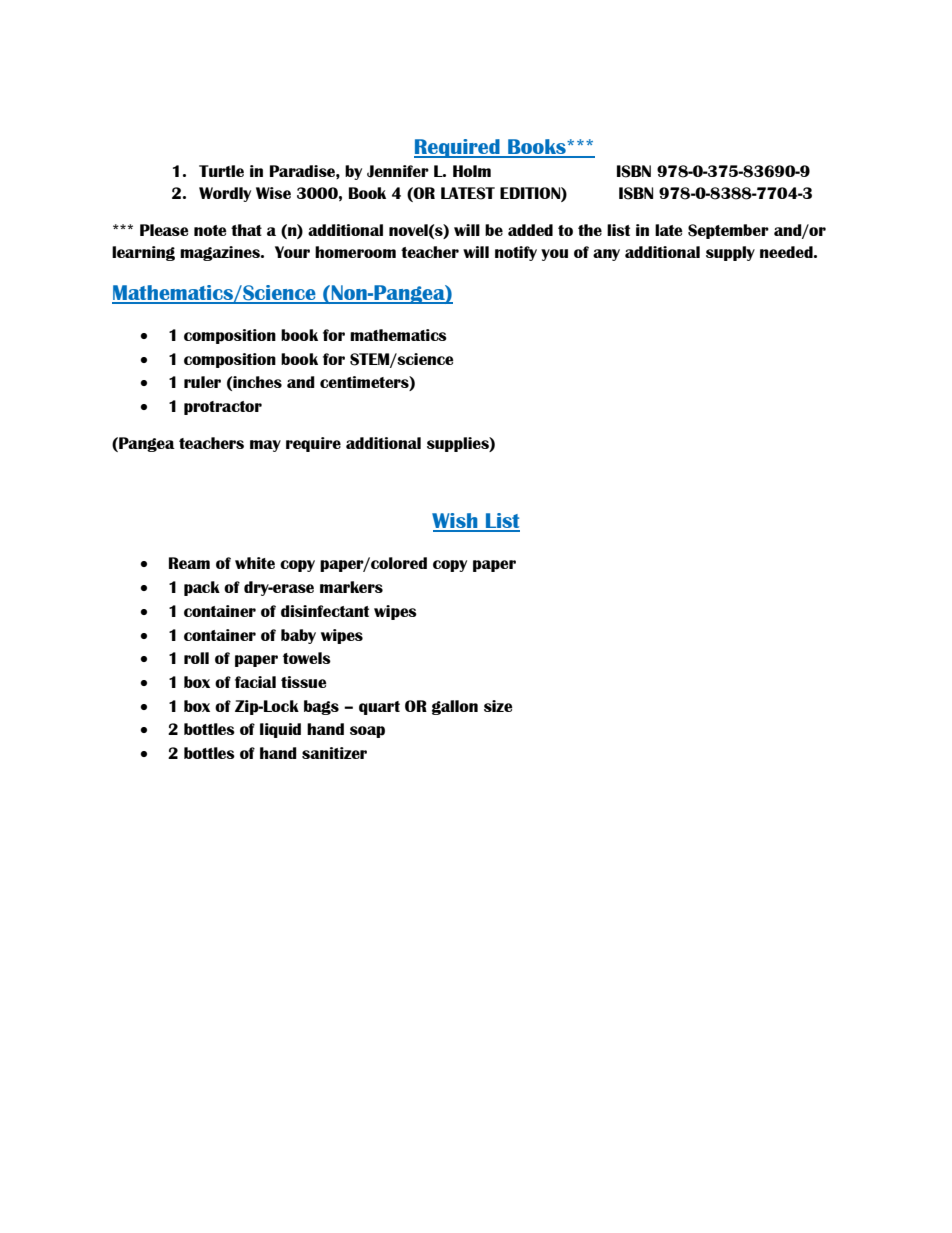  What do you see at coordinates (280, 730) in the screenshot?
I see `liquid` at bounding box center [280, 730].
